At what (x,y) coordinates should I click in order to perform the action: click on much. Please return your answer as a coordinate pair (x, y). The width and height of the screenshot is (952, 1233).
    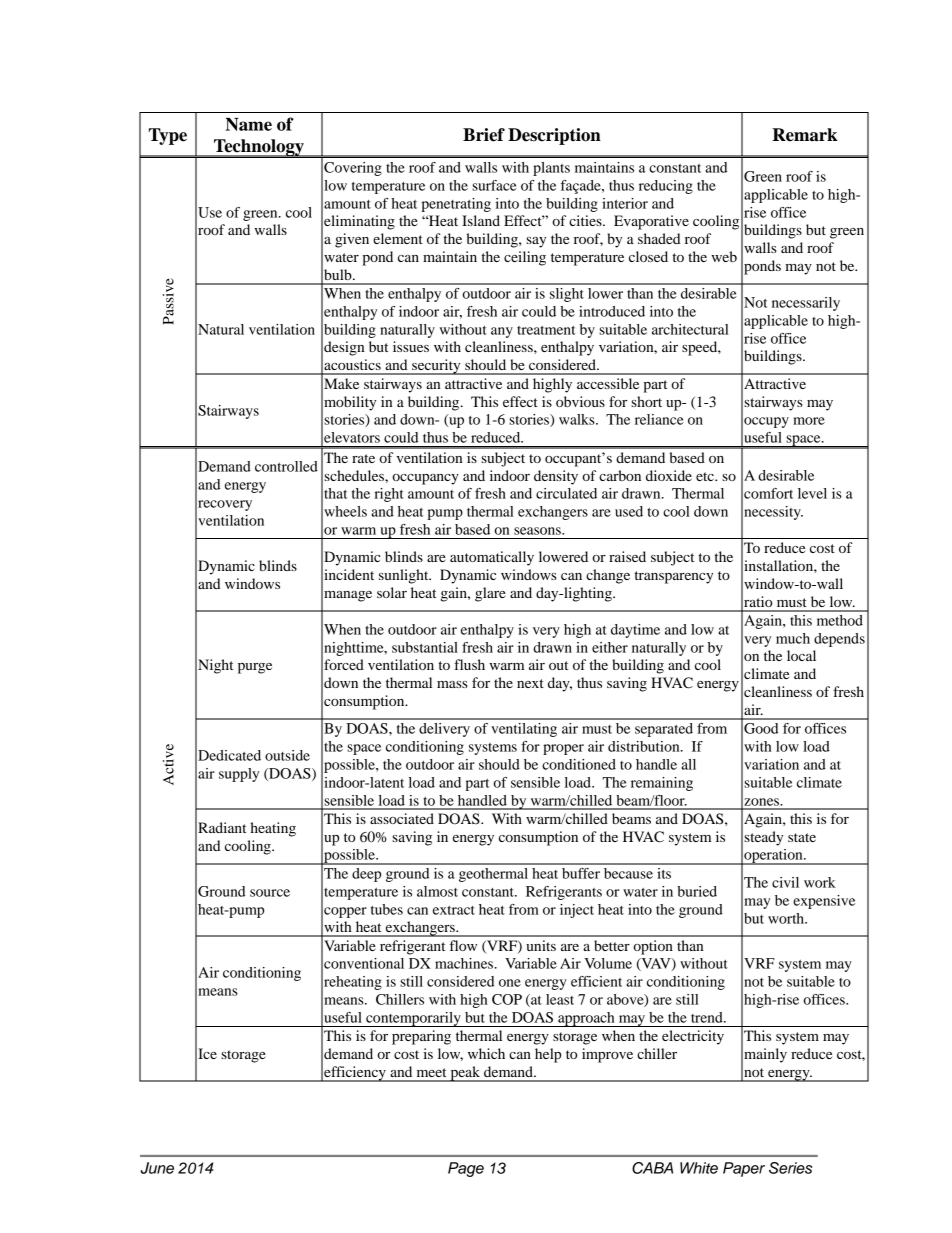
    Looking at the image, I should click on (793, 638).
